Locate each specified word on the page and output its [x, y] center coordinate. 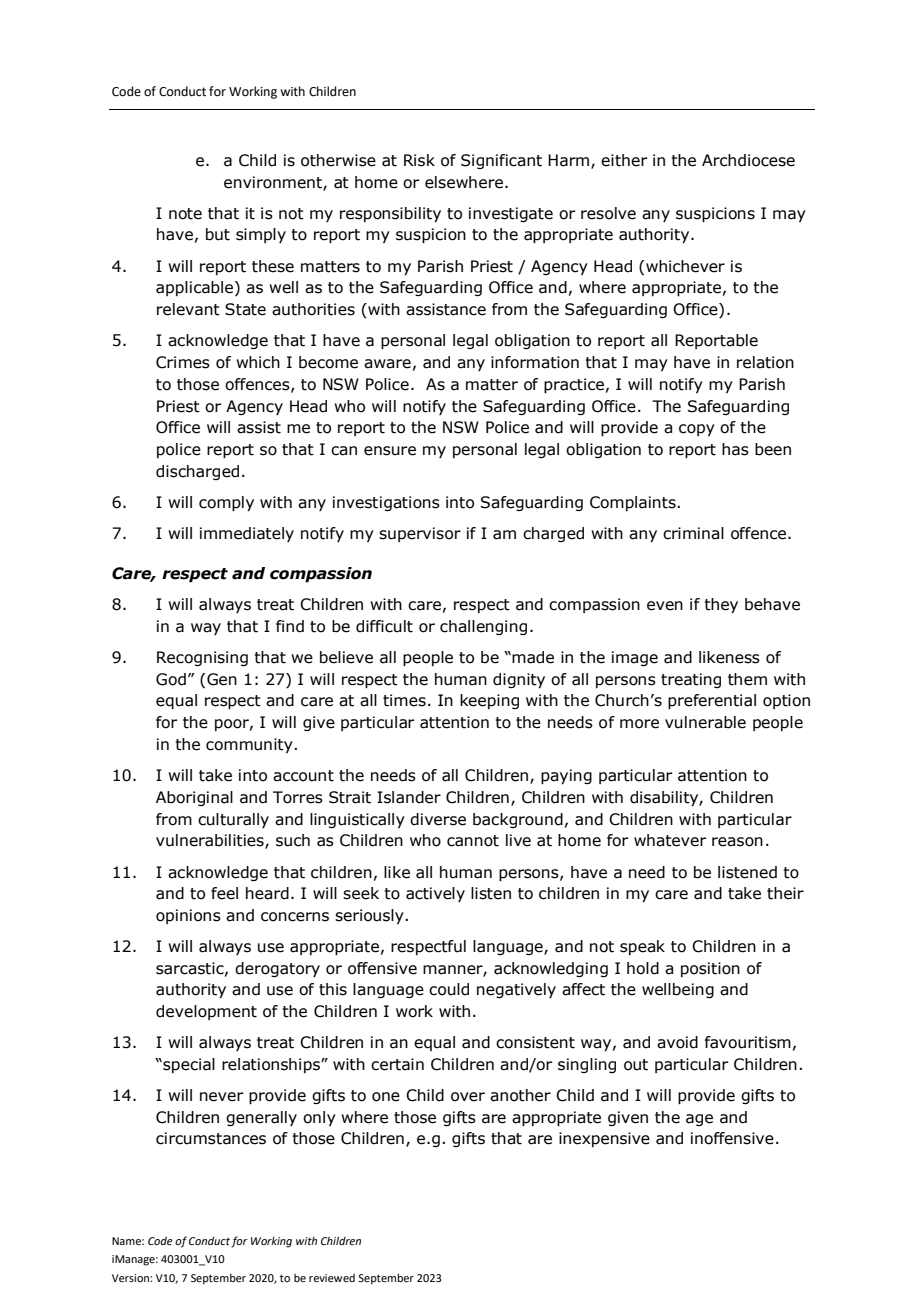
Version [131, 1278]
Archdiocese [748, 160]
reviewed [332, 1278]
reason [737, 842]
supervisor [420, 534]
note [185, 214]
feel [224, 893]
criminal [693, 533]
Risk [419, 160]
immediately [247, 534]
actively [435, 894]
